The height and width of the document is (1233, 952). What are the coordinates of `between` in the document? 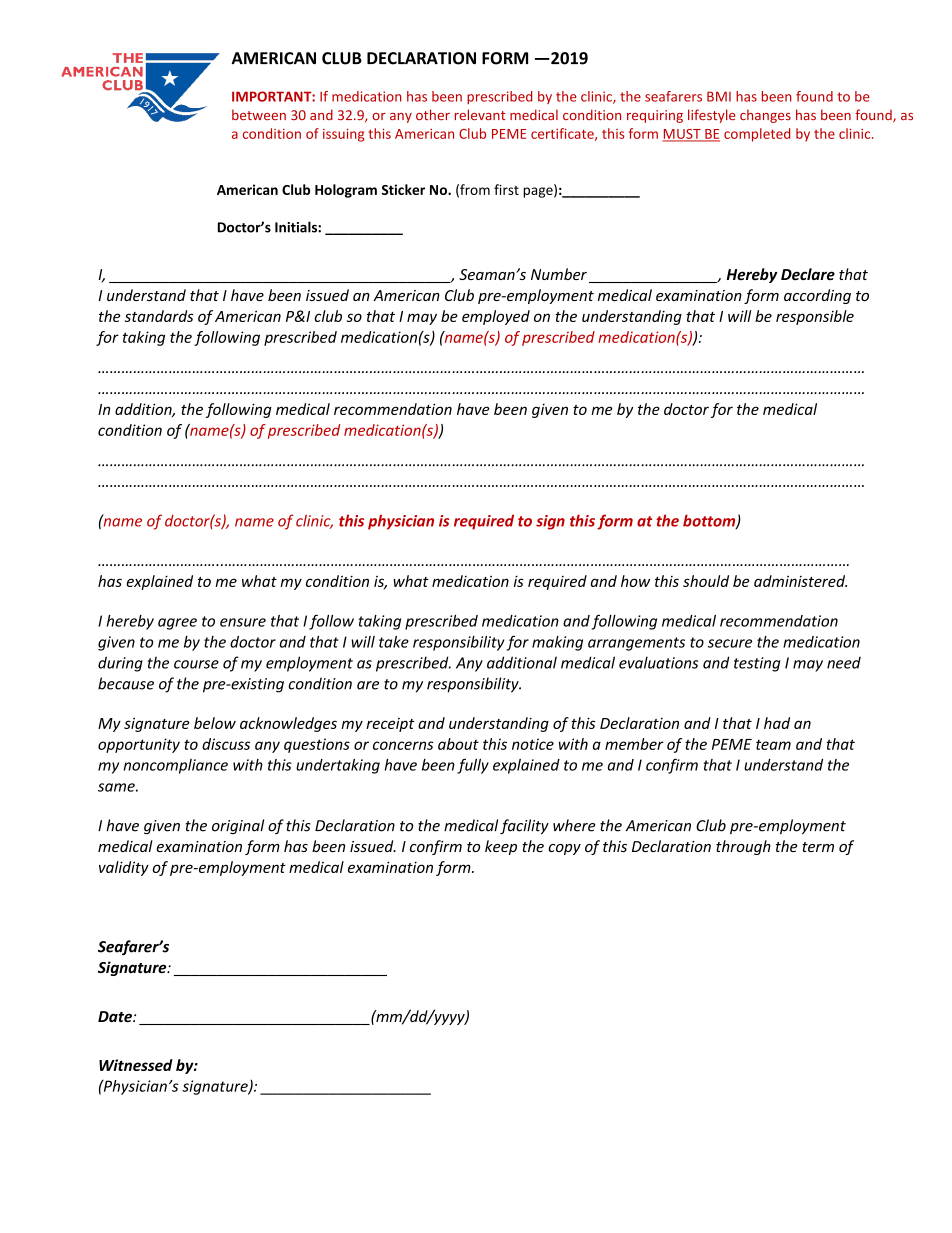 It's located at (259, 114).
